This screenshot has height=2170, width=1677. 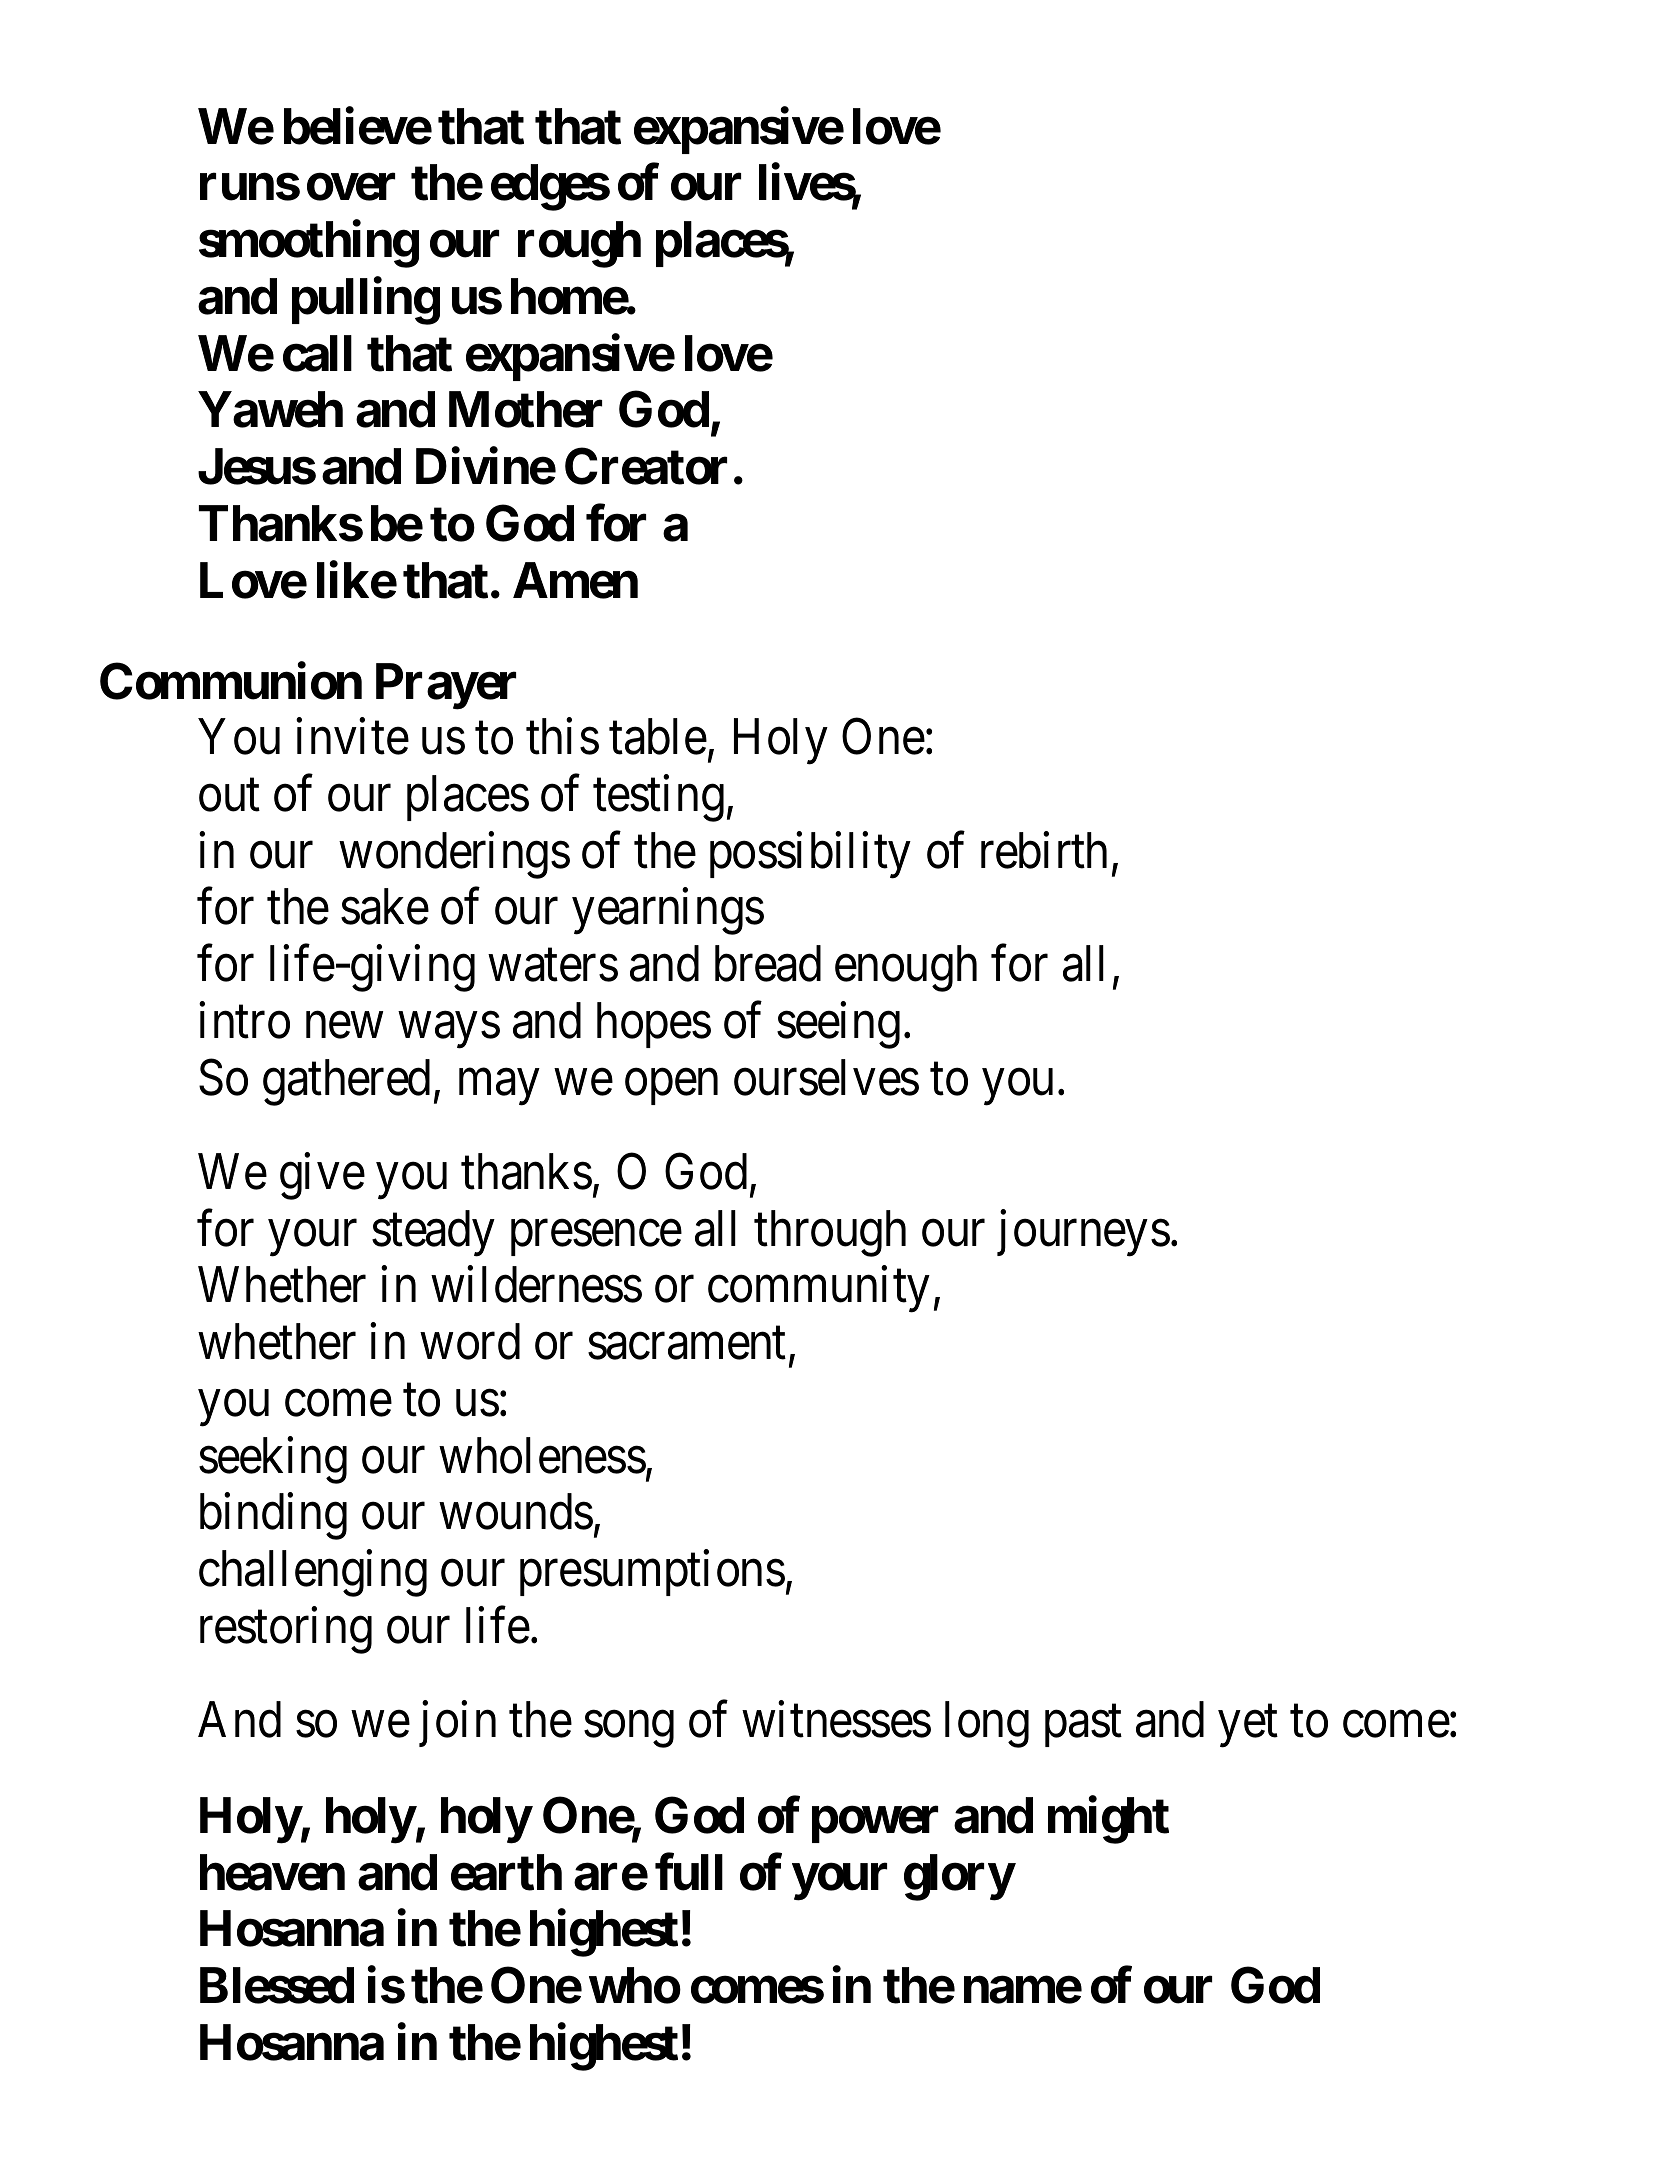 I want to click on Blessed, so click(x=277, y=1986).
